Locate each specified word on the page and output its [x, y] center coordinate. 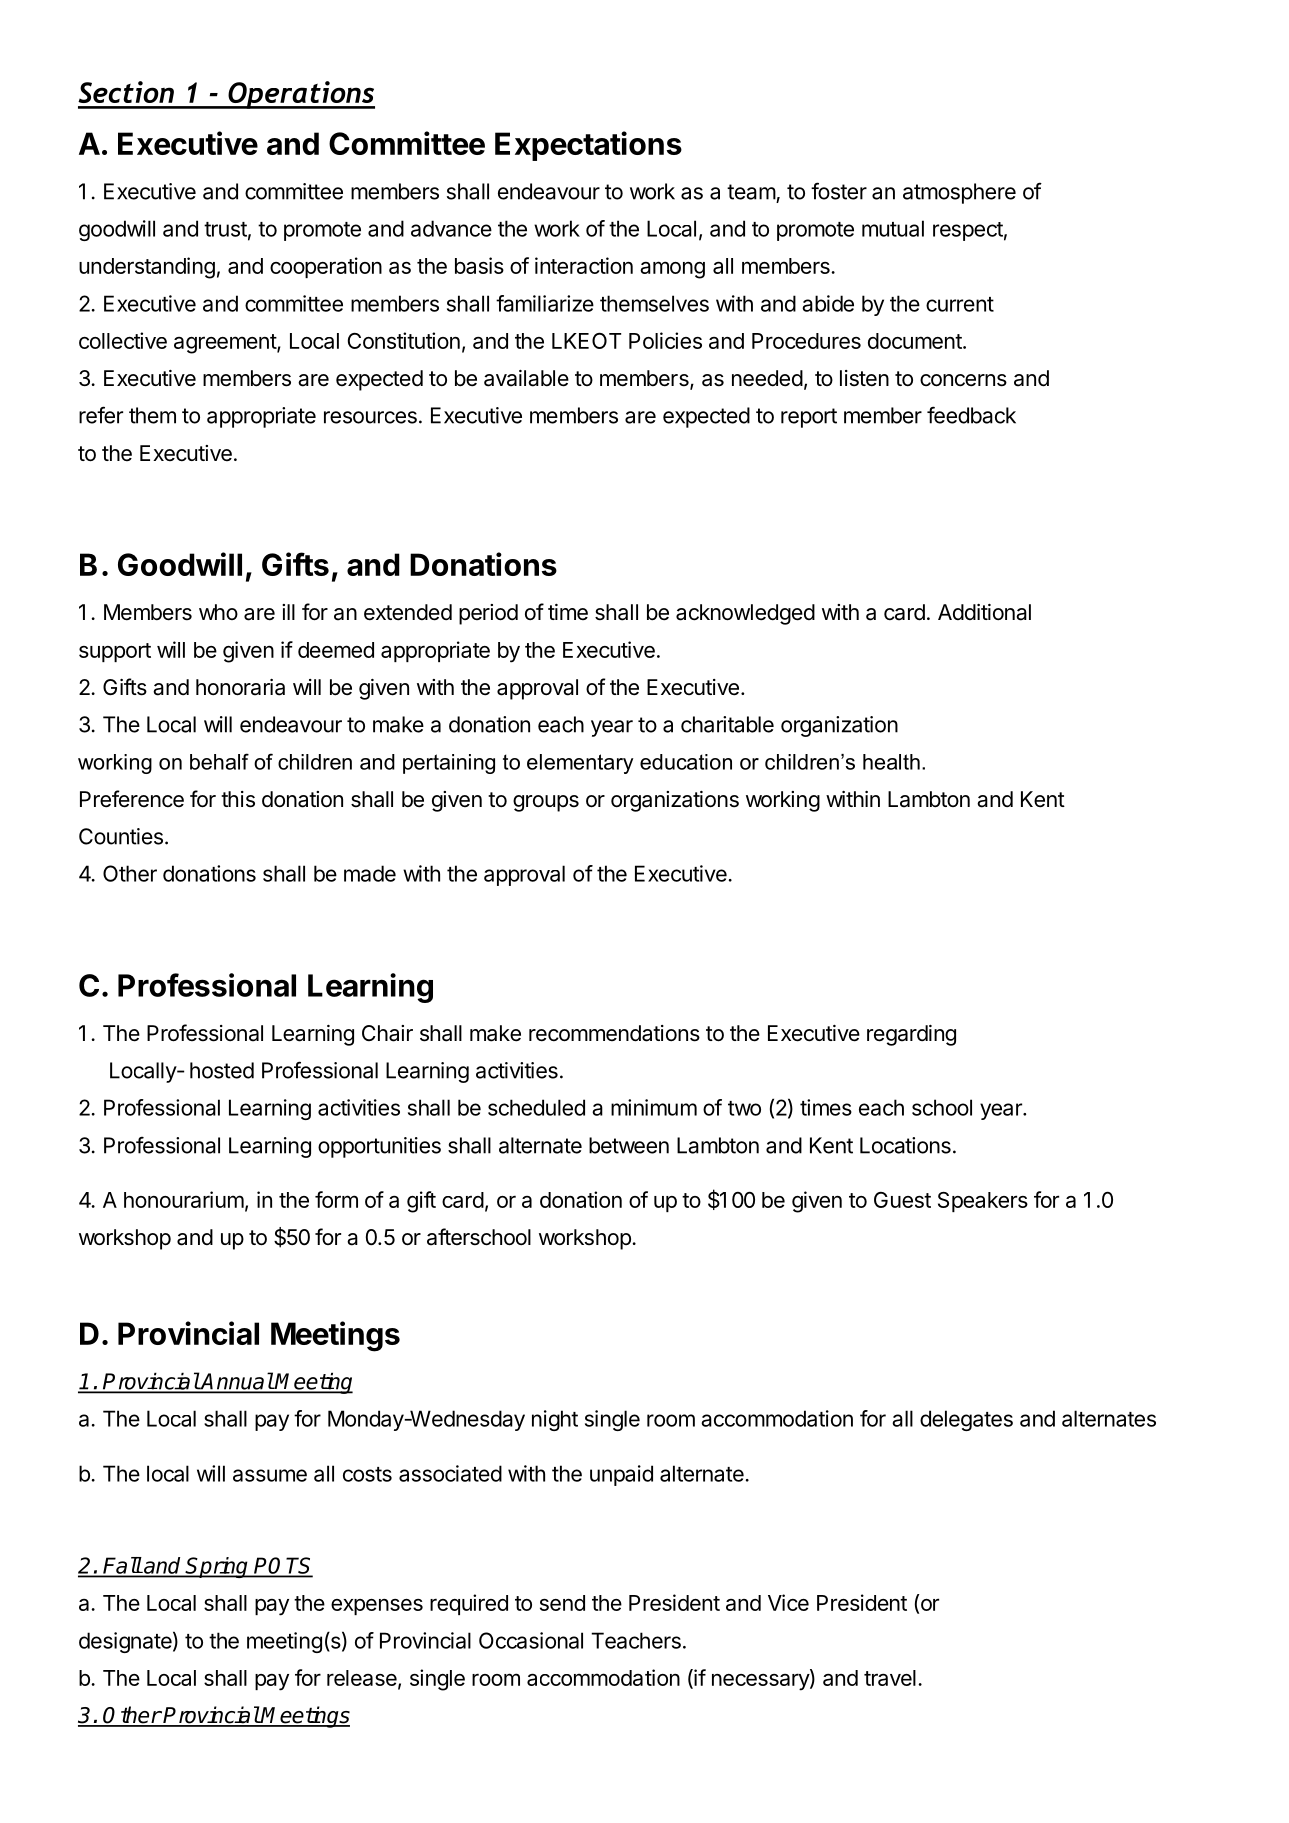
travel [890, 1678]
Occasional [531, 1640]
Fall [122, 1566]
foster [839, 191]
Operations [300, 95]
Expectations [588, 146]
